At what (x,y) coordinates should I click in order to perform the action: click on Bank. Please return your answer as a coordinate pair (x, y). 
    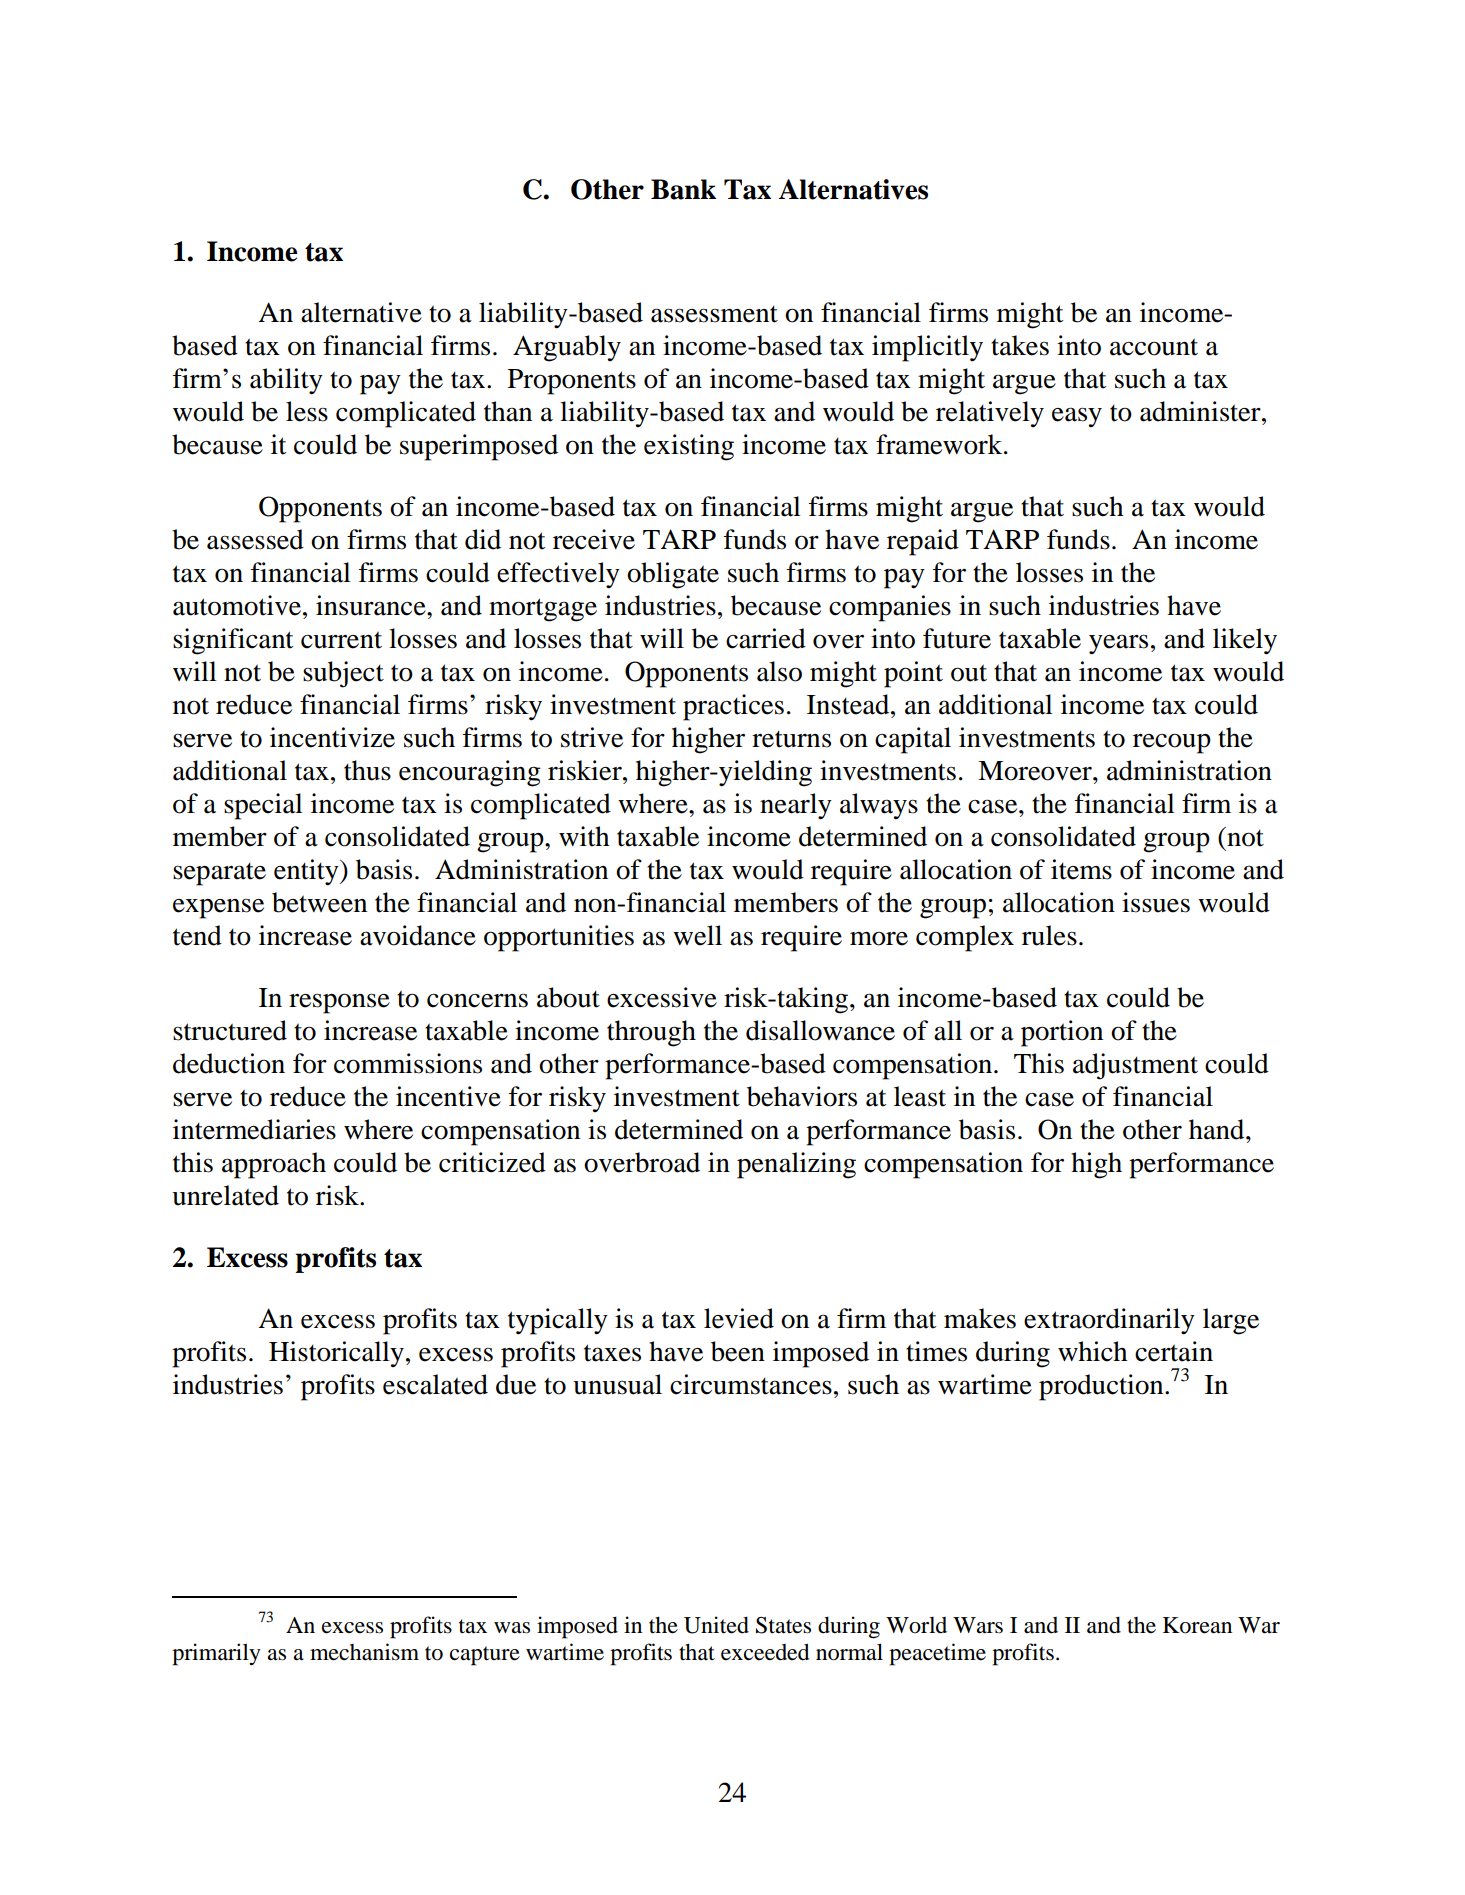
    Looking at the image, I should click on (683, 189).
